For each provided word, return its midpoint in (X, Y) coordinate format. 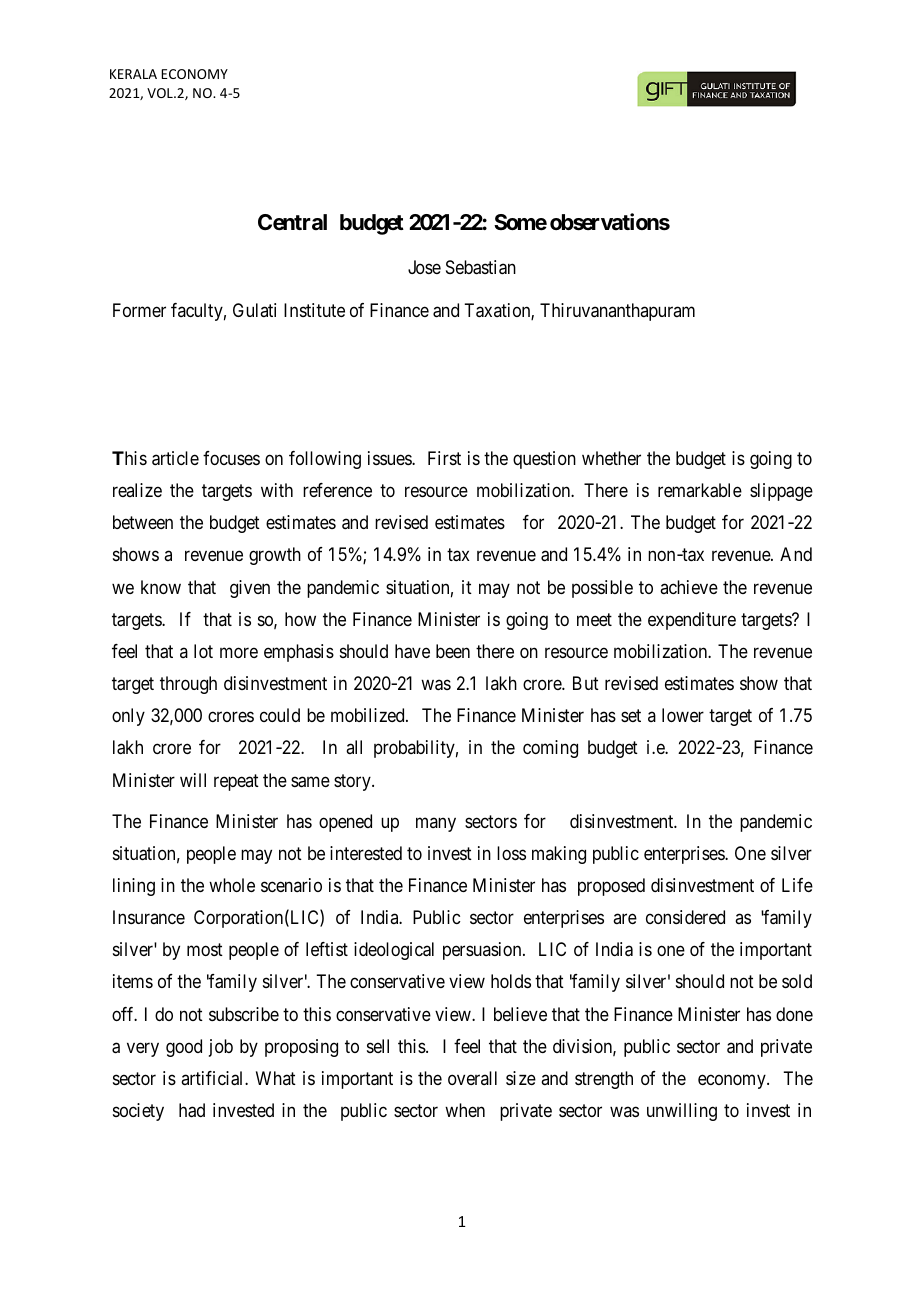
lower (683, 715)
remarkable (700, 490)
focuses (231, 458)
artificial (213, 1078)
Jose (424, 267)
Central (292, 222)
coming (550, 749)
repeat (236, 782)
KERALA (133, 74)
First (444, 458)
